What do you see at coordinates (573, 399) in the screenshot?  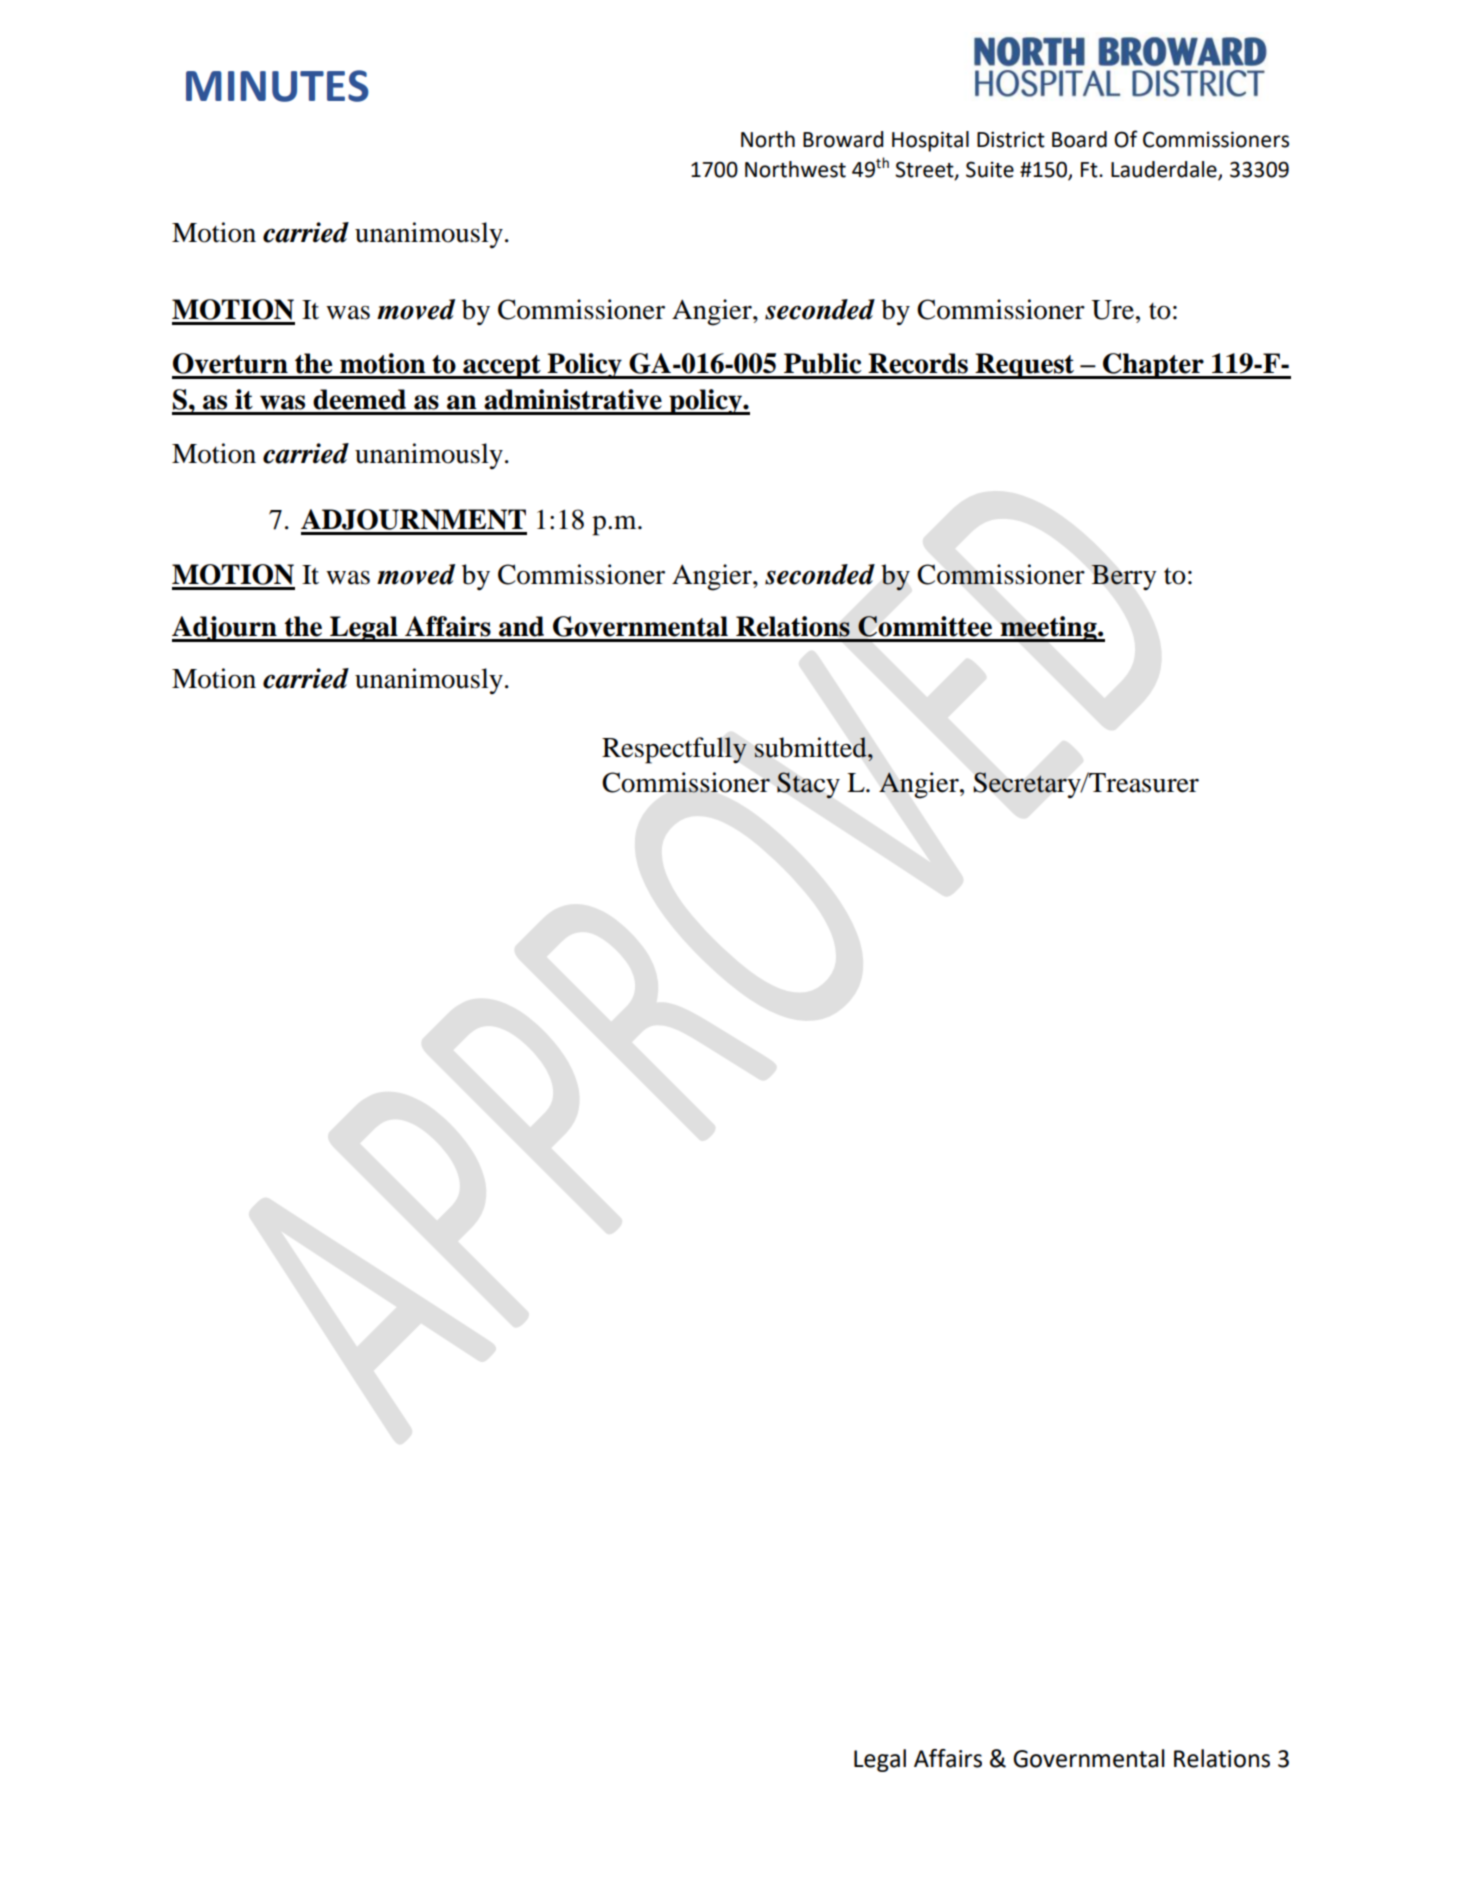 I see `administrative` at bounding box center [573, 399].
